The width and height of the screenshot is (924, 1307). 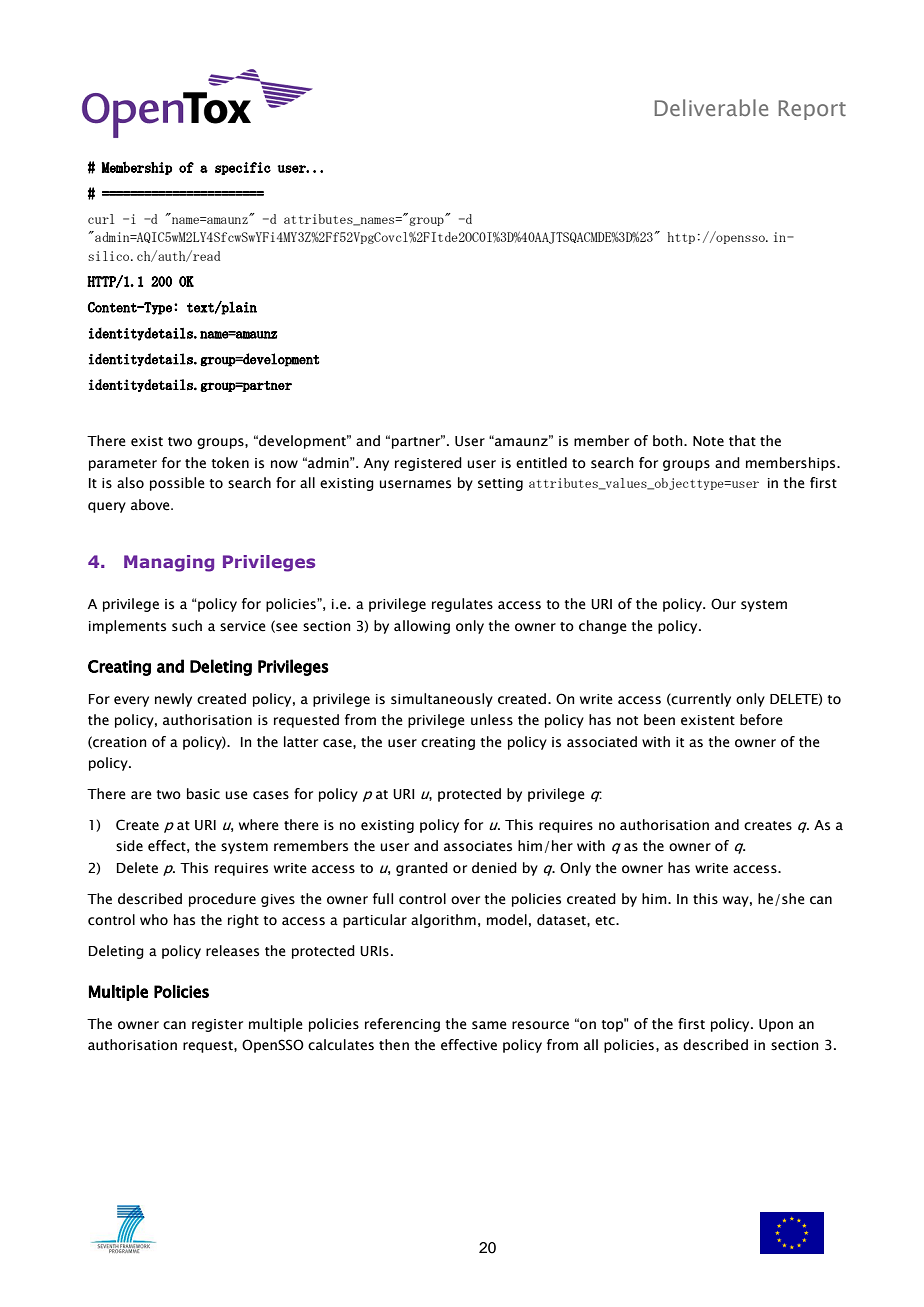 I want to click on releases, so click(x=232, y=951).
